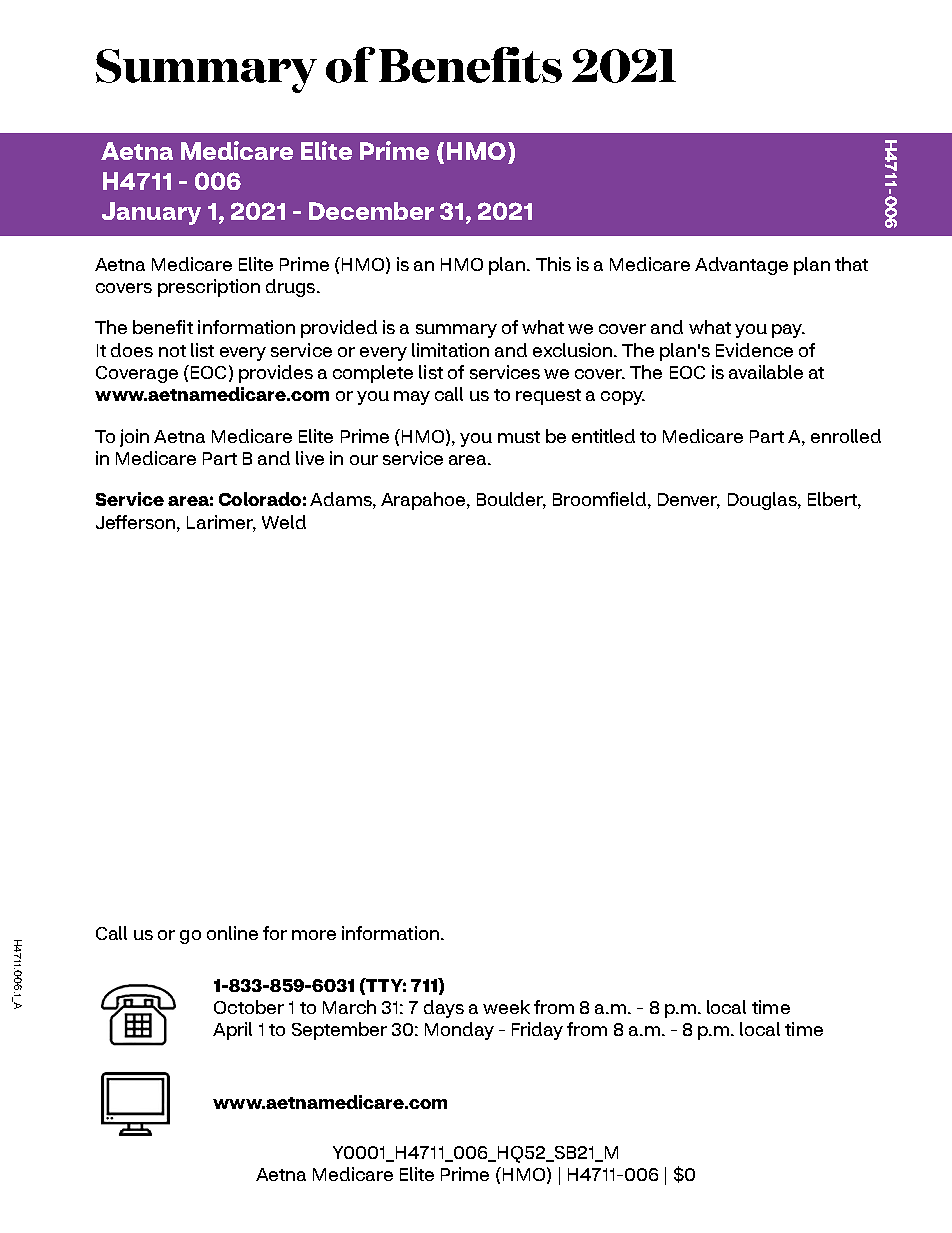 Image resolution: width=952 pixels, height=1233 pixels. I want to click on Denver, so click(689, 501).
